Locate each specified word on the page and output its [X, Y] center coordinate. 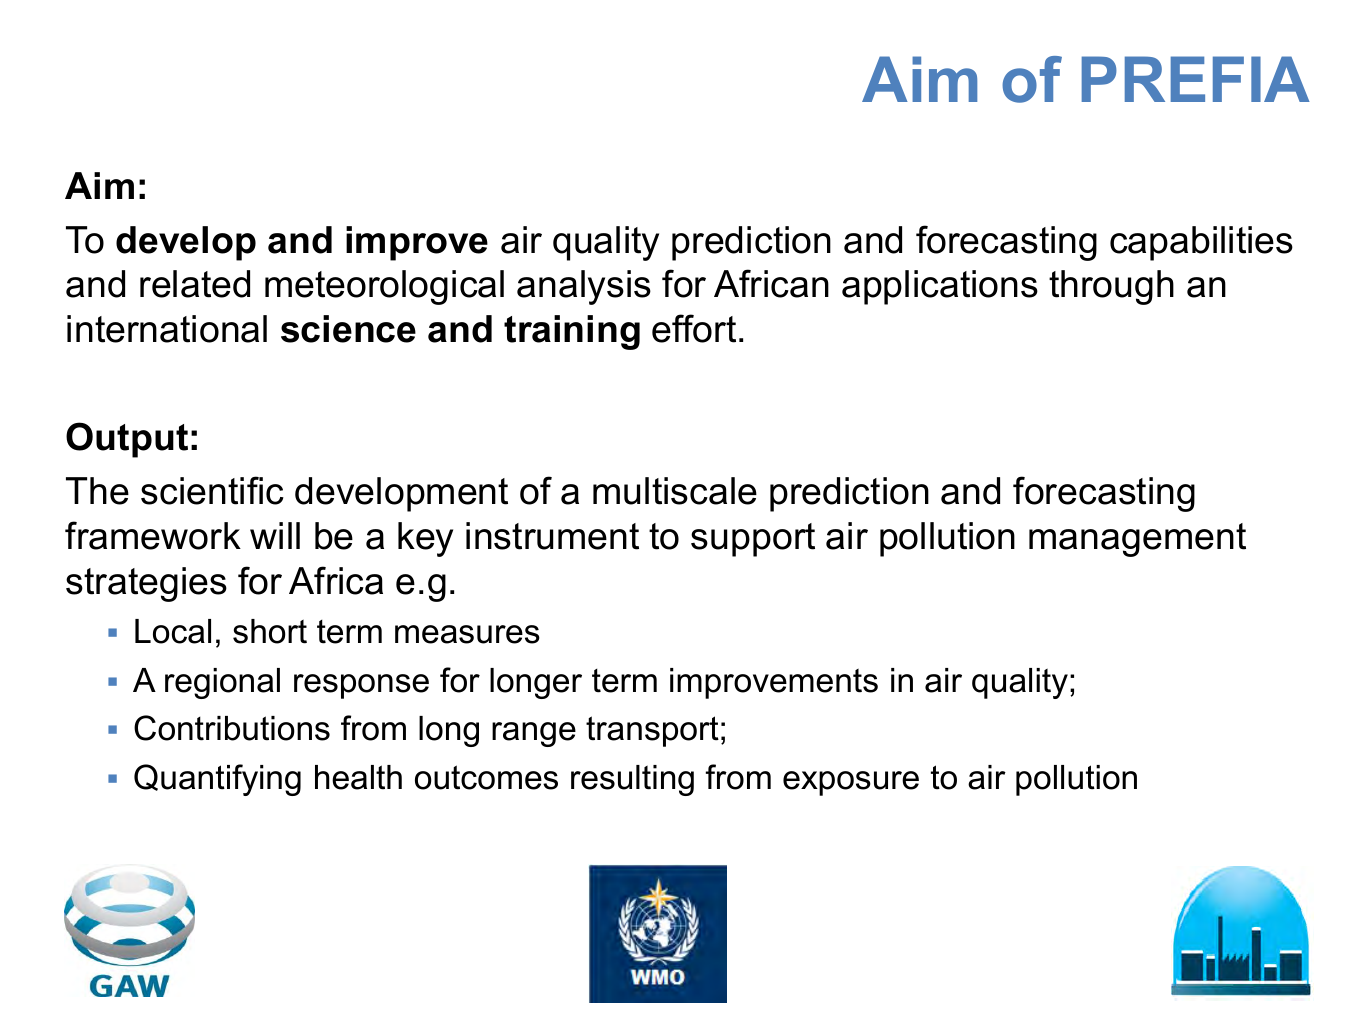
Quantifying [217, 780]
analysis [584, 287]
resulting [632, 780]
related [195, 284]
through [1111, 287]
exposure [851, 783]
